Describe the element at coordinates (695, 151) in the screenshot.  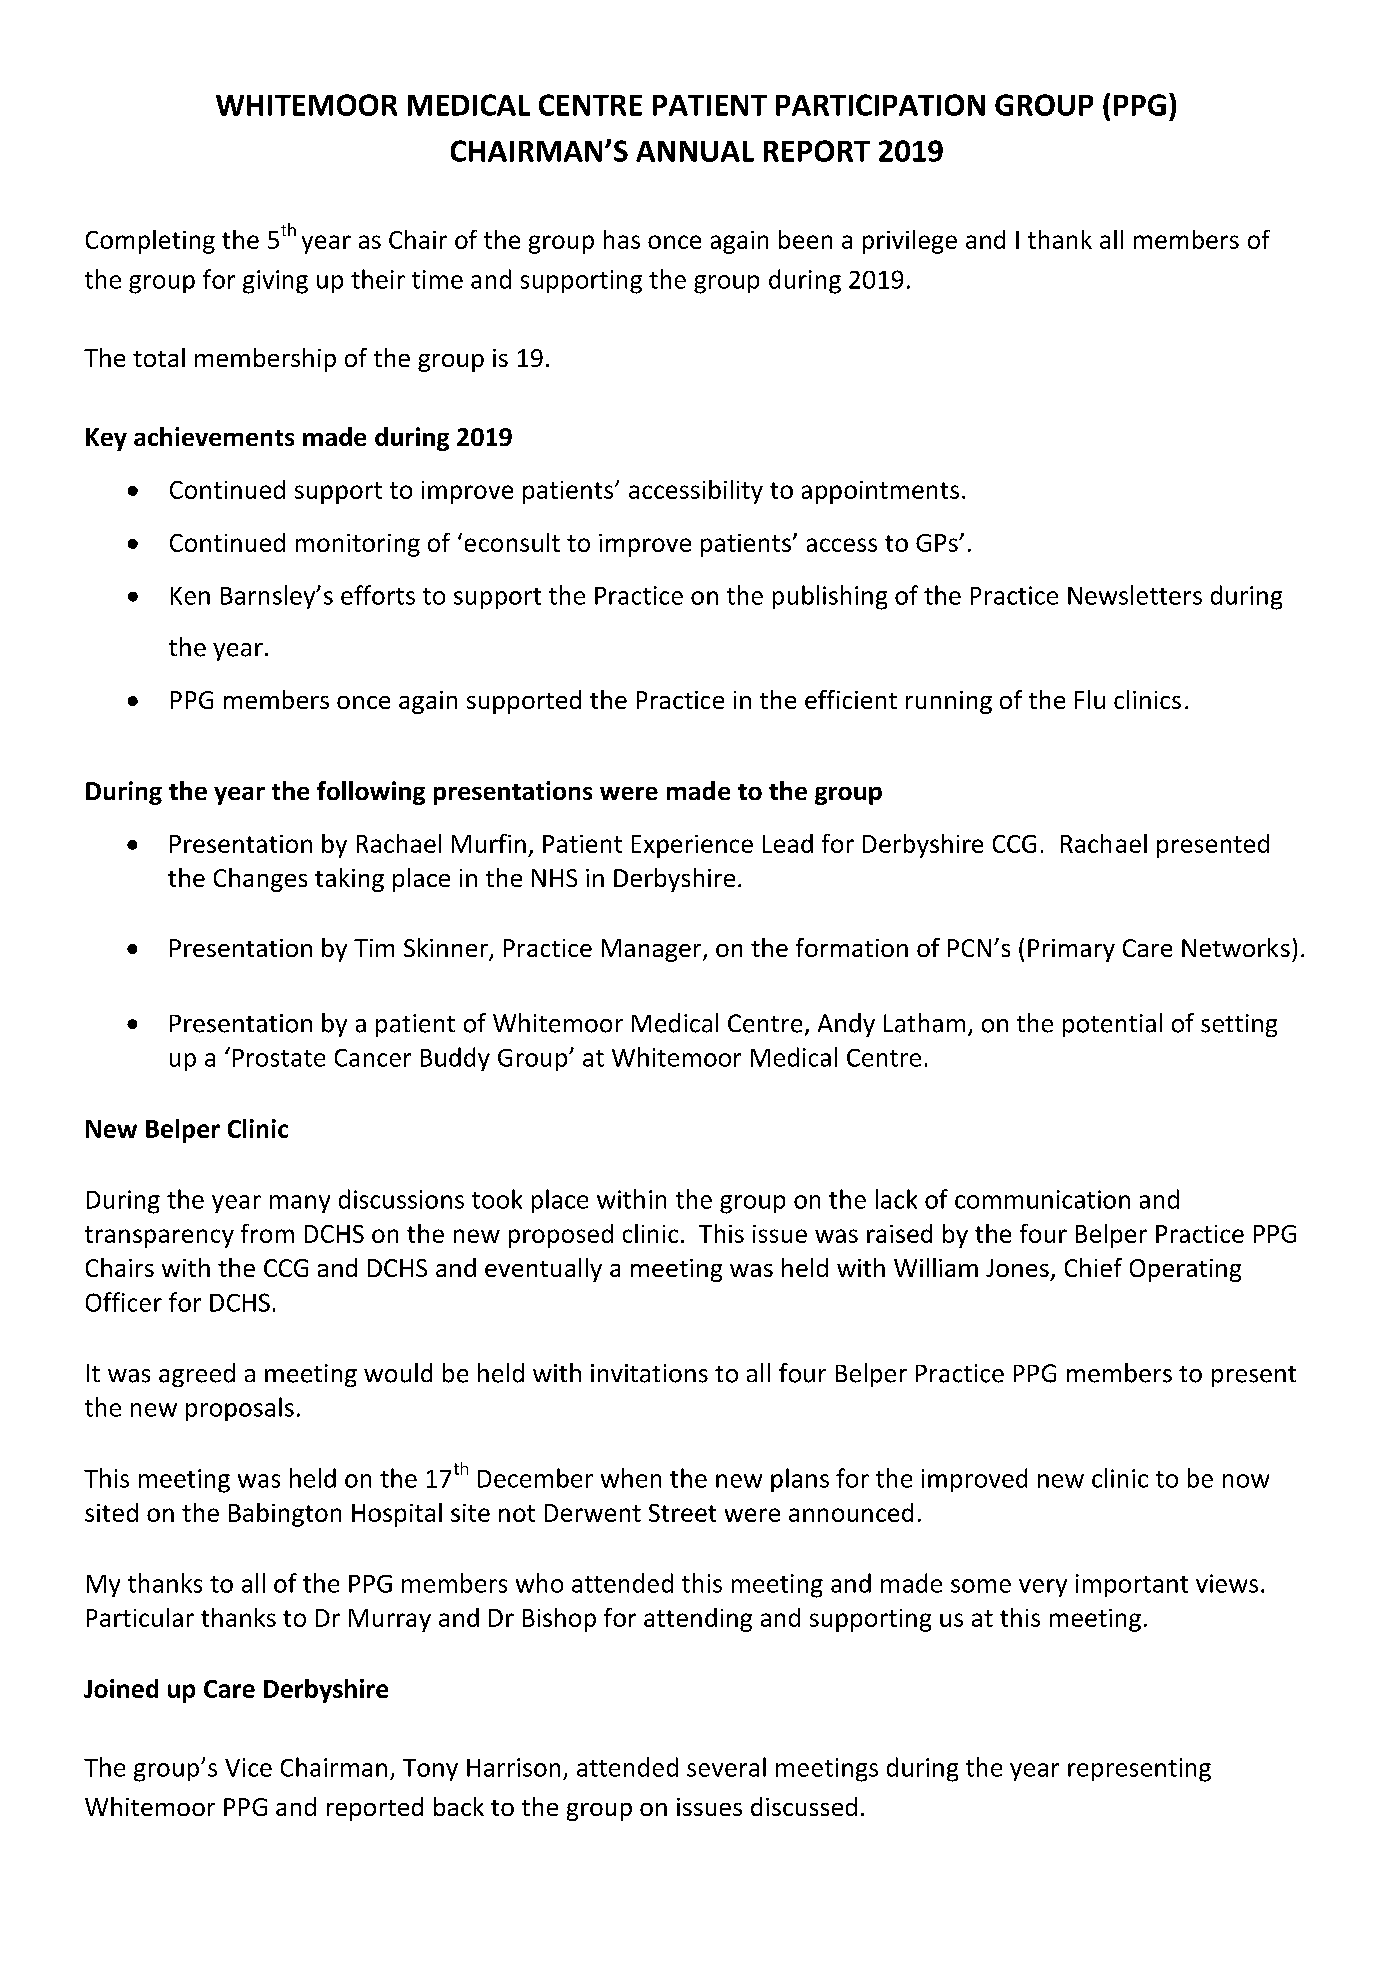
I see `ANNUAL` at that location.
